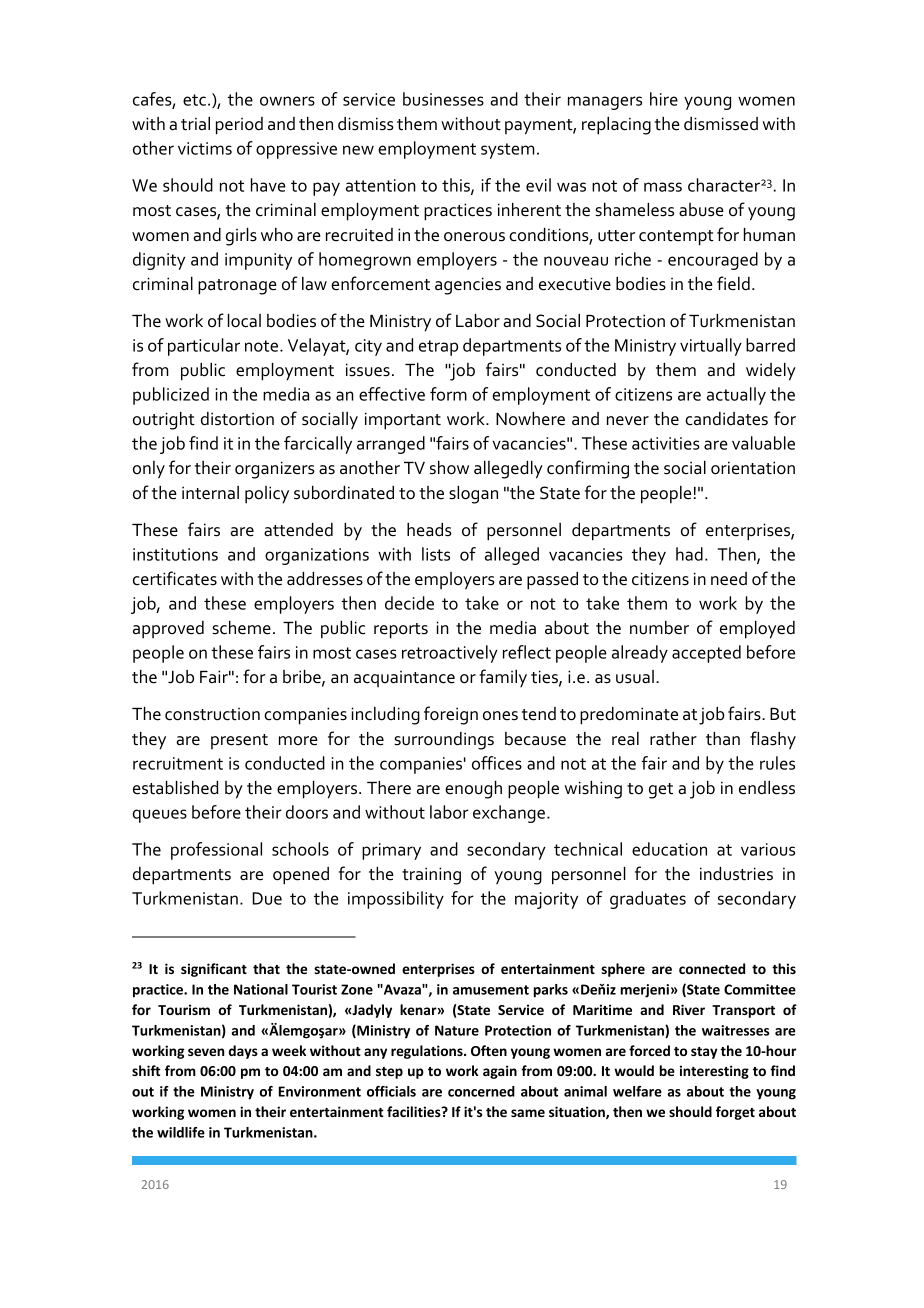 The width and height of the screenshot is (924, 1308). Describe the element at coordinates (181, 1132) in the screenshot. I see `wildlife` at that location.
